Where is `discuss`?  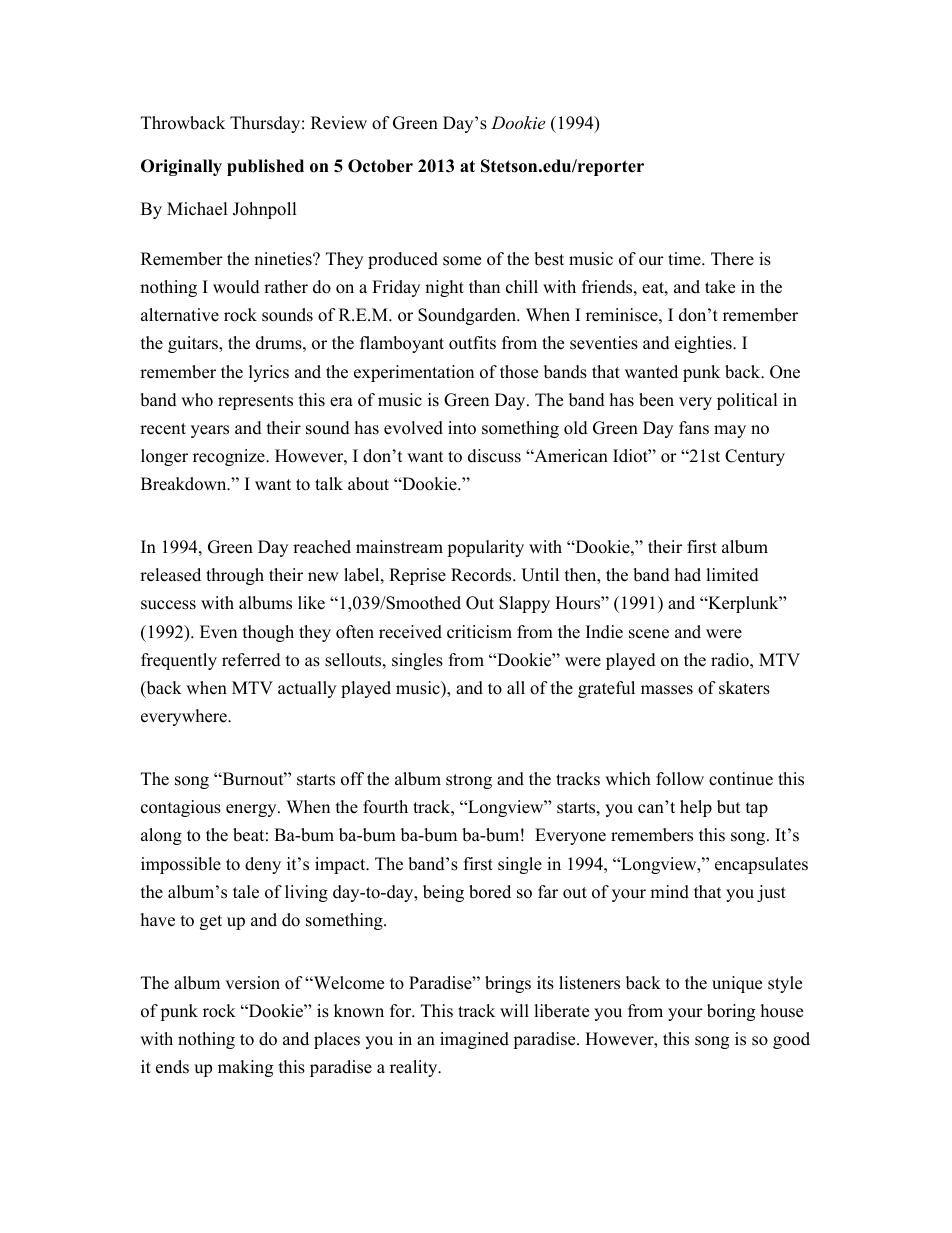
discuss is located at coordinates (494, 456).
